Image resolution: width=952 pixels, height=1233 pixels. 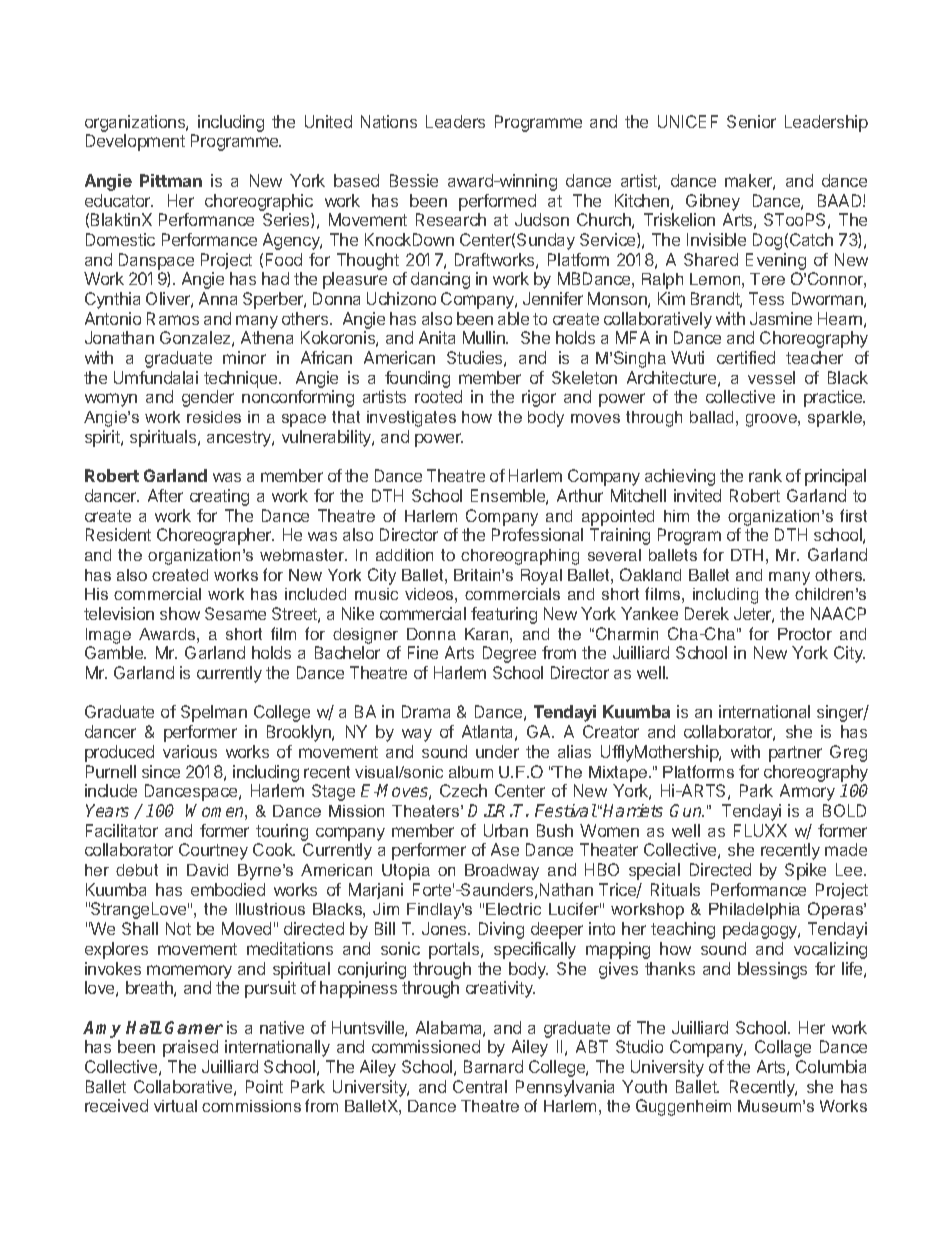 What do you see at coordinates (765, 475) in the image?
I see `rank` at bounding box center [765, 475].
